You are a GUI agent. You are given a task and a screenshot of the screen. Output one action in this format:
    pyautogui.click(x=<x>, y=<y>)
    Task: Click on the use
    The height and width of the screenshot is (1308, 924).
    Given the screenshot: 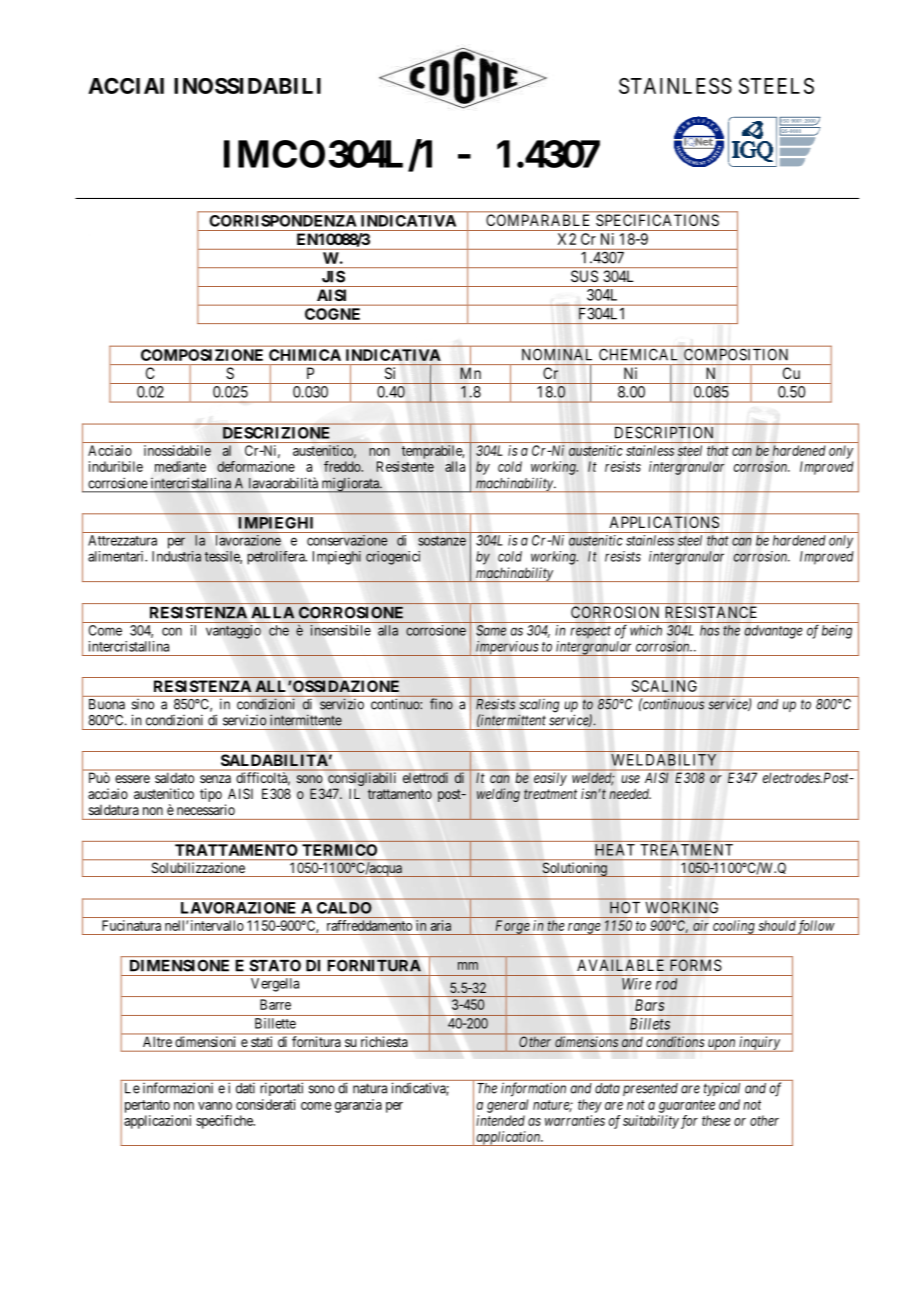 What is the action you would take?
    pyautogui.click(x=630, y=779)
